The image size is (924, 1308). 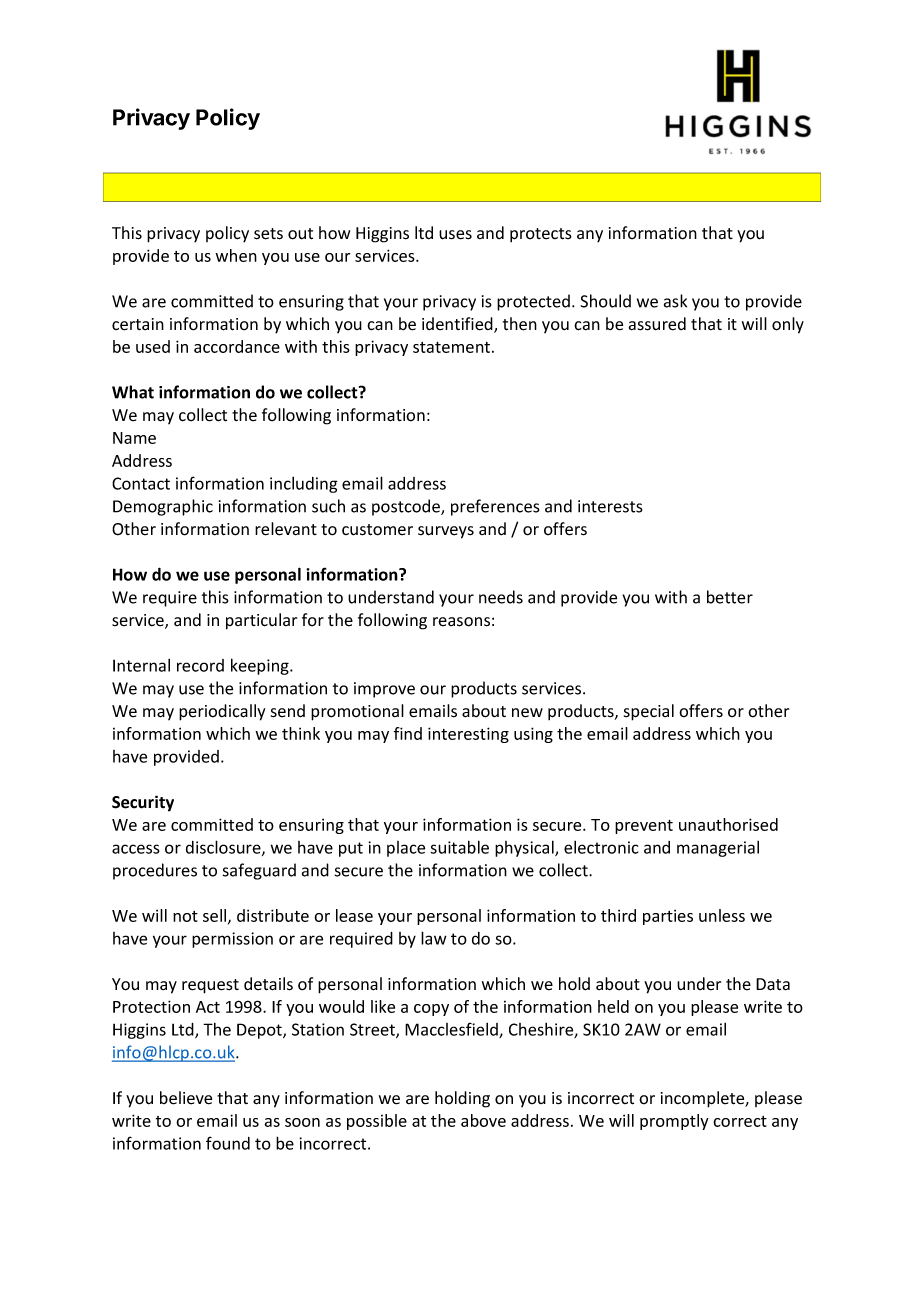 I want to click on unauthorised, so click(x=728, y=824).
